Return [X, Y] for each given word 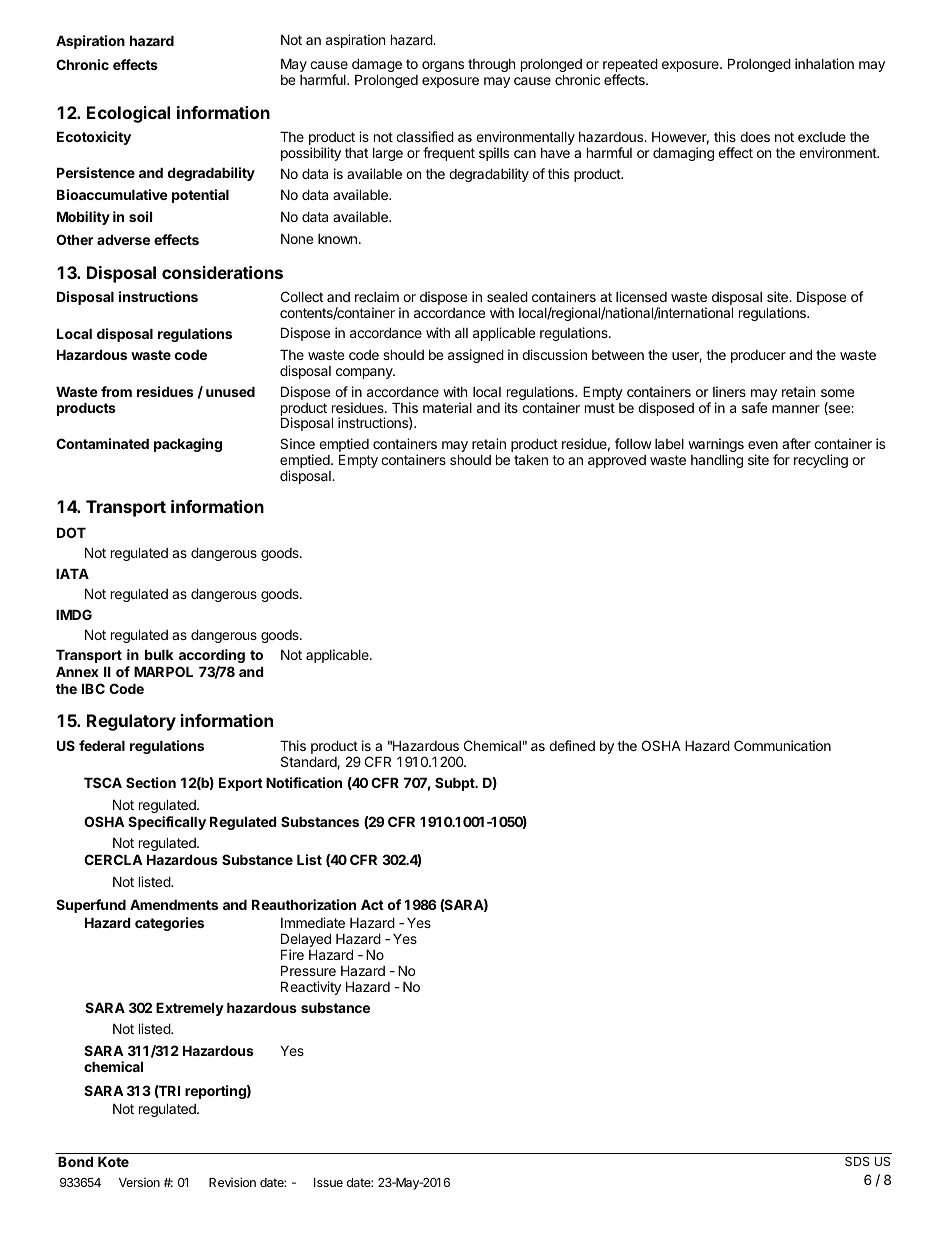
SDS [857, 1161]
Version [139, 1182]
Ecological [128, 114]
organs [443, 66]
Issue [328, 1182]
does [755, 137]
